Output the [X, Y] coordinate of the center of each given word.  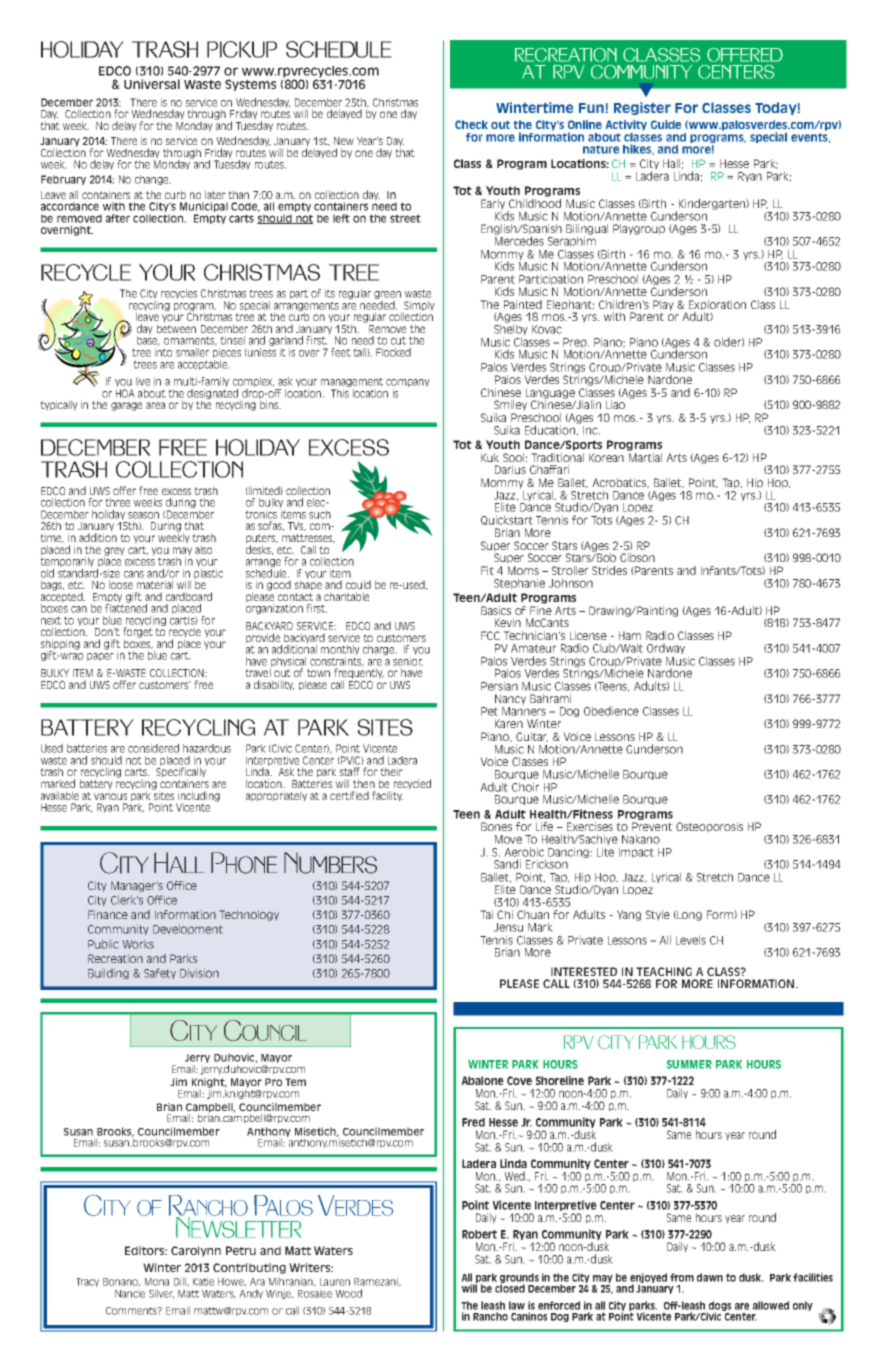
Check [471, 124]
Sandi [507, 864]
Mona [157, 1282]
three [117, 502]
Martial [644, 456]
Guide [666, 124]
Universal [152, 84]
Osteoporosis [709, 827]
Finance [108, 914]
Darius [510, 469]
